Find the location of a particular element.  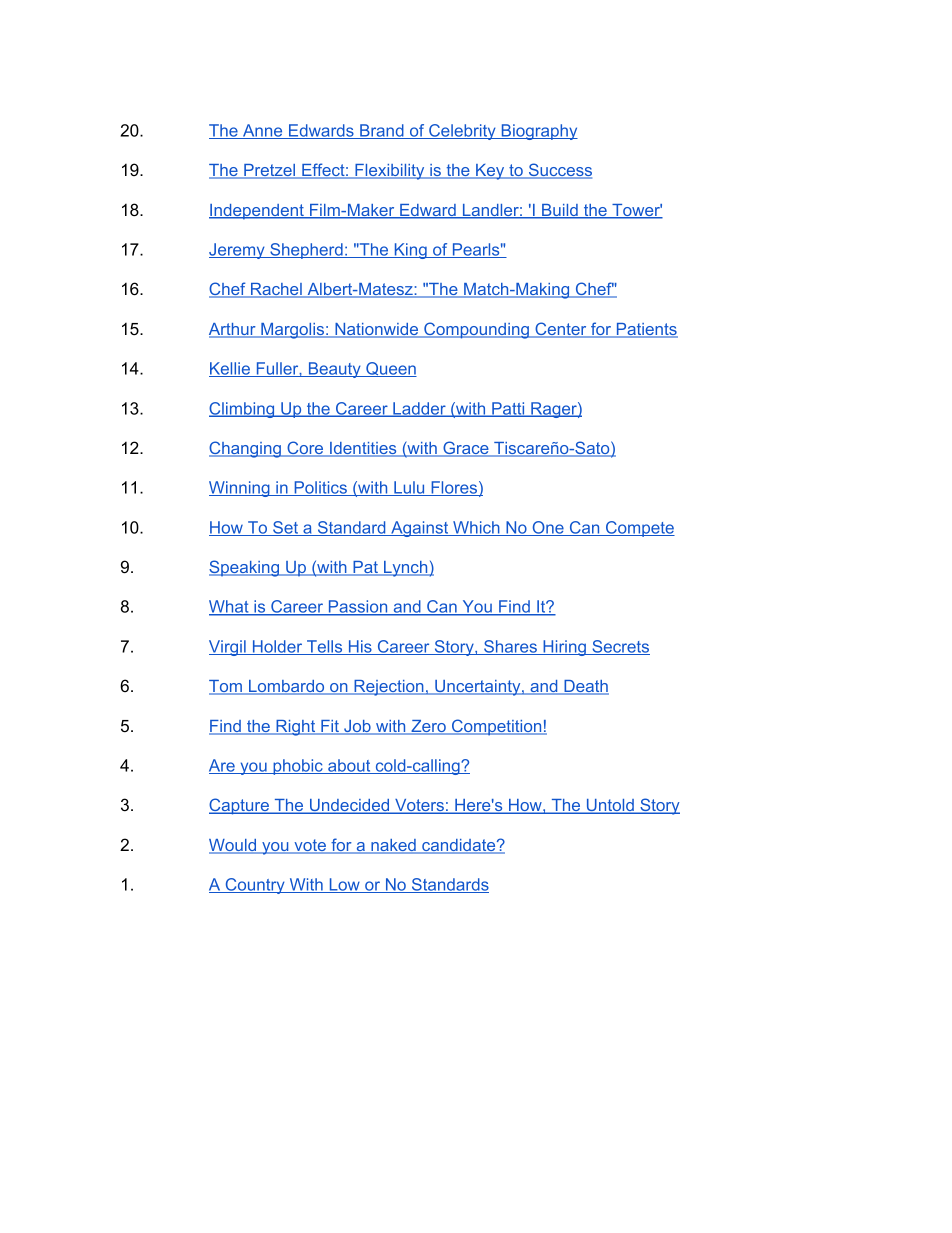

Celebrity is located at coordinates (462, 132).
